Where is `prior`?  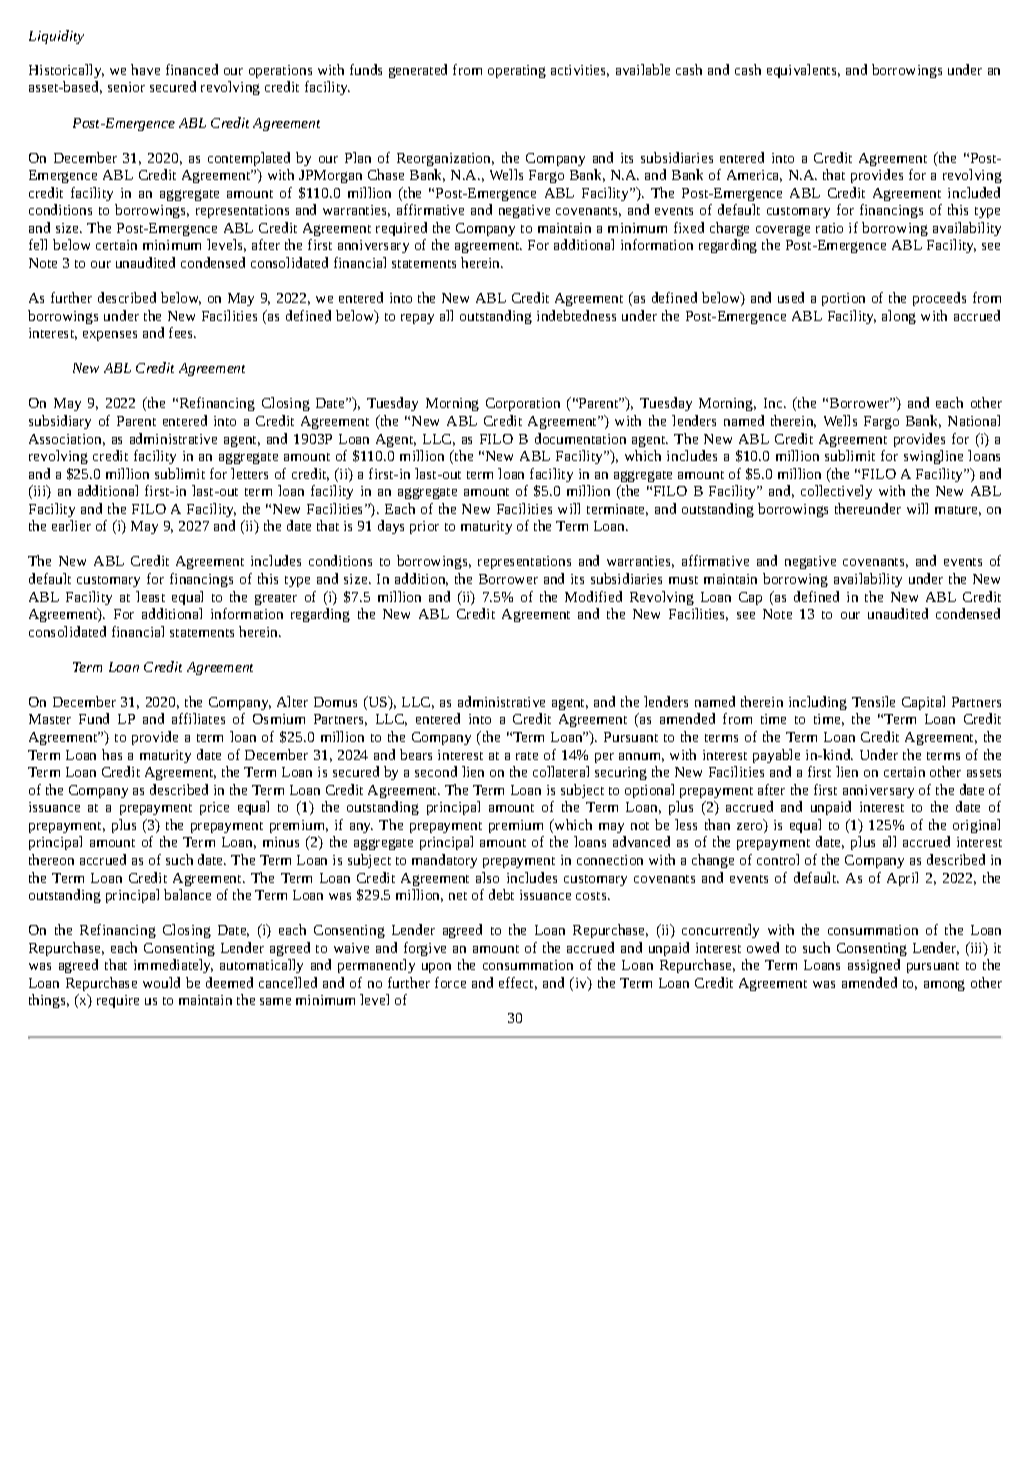 prior is located at coordinates (424, 527).
